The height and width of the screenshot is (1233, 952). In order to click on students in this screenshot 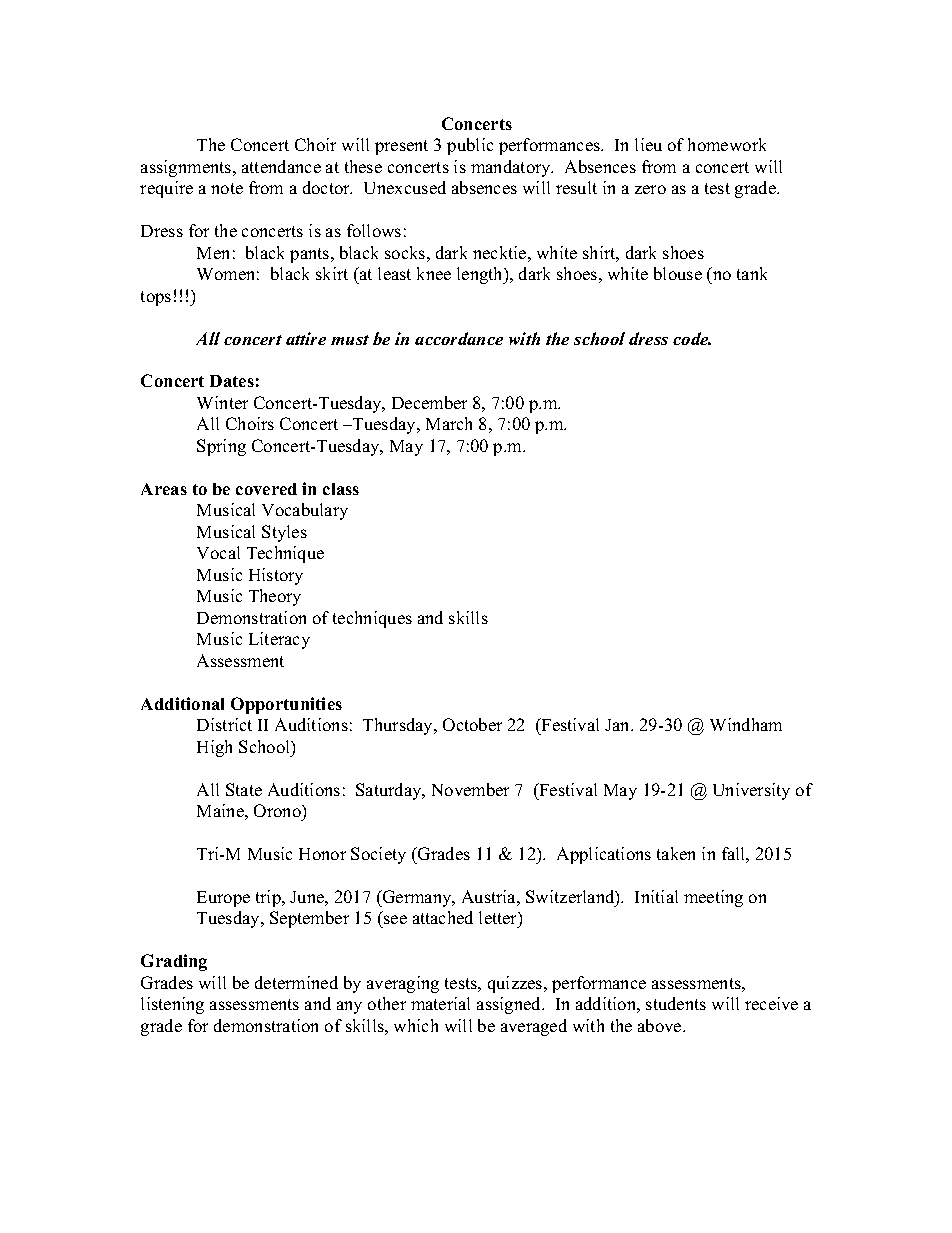, I will do `click(676, 1003)`.
